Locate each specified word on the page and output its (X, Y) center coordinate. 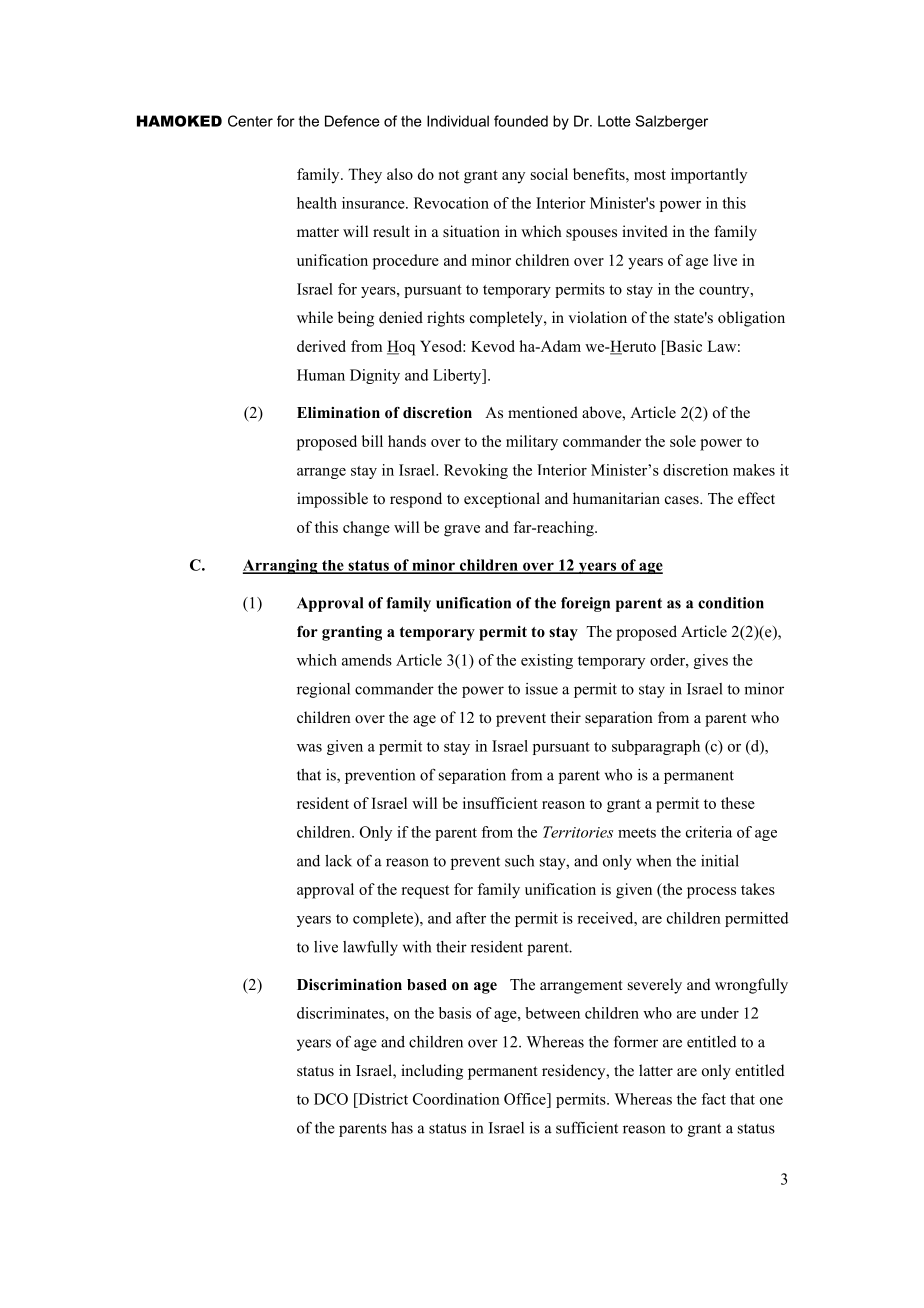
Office (526, 1099)
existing (547, 661)
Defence (352, 121)
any (513, 178)
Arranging (281, 566)
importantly (709, 176)
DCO (331, 1099)
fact (713, 1099)
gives (711, 661)
